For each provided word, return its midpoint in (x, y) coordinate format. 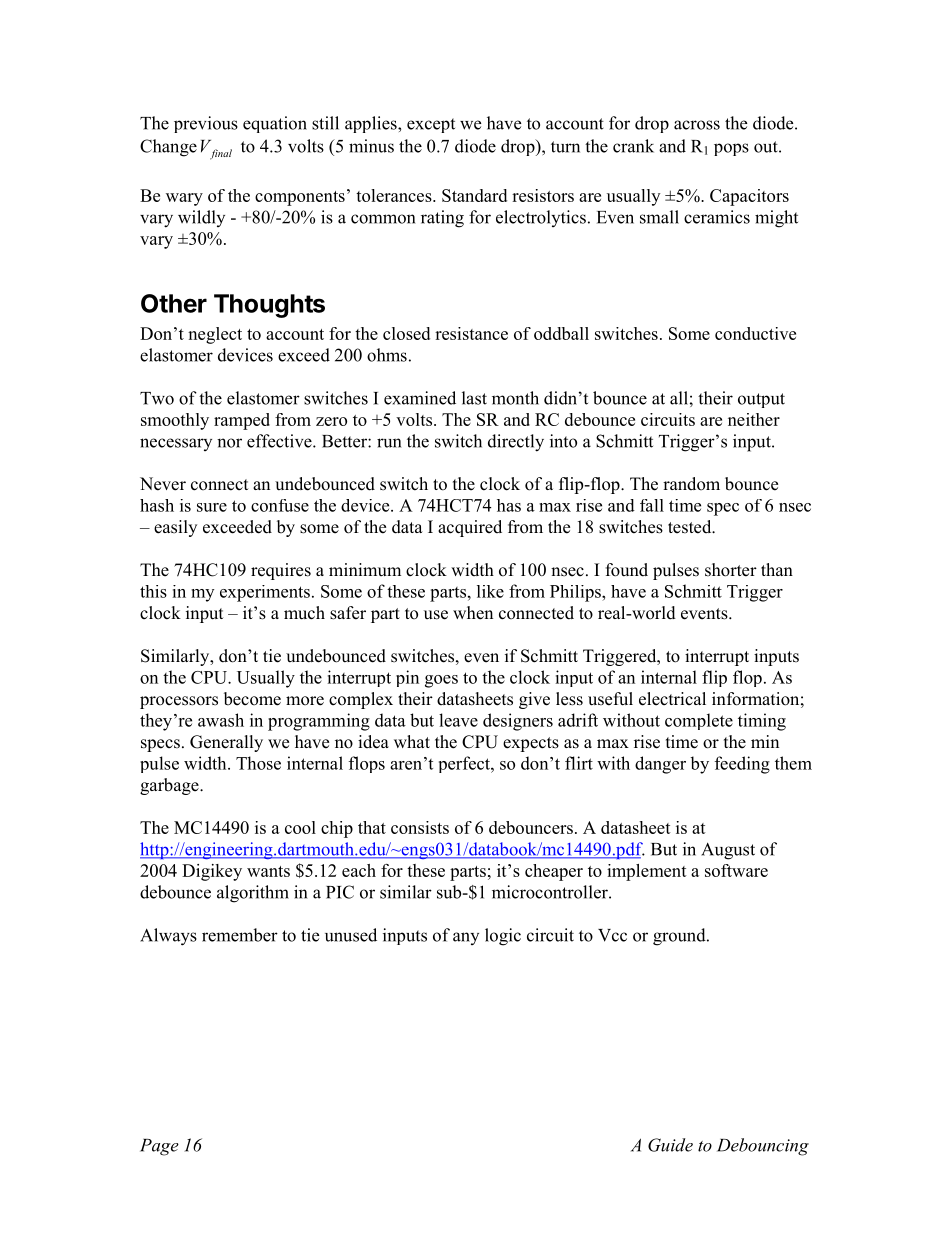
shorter (731, 570)
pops (731, 149)
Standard (474, 195)
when (473, 613)
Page (159, 1147)
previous (206, 124)
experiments (265, 593)
